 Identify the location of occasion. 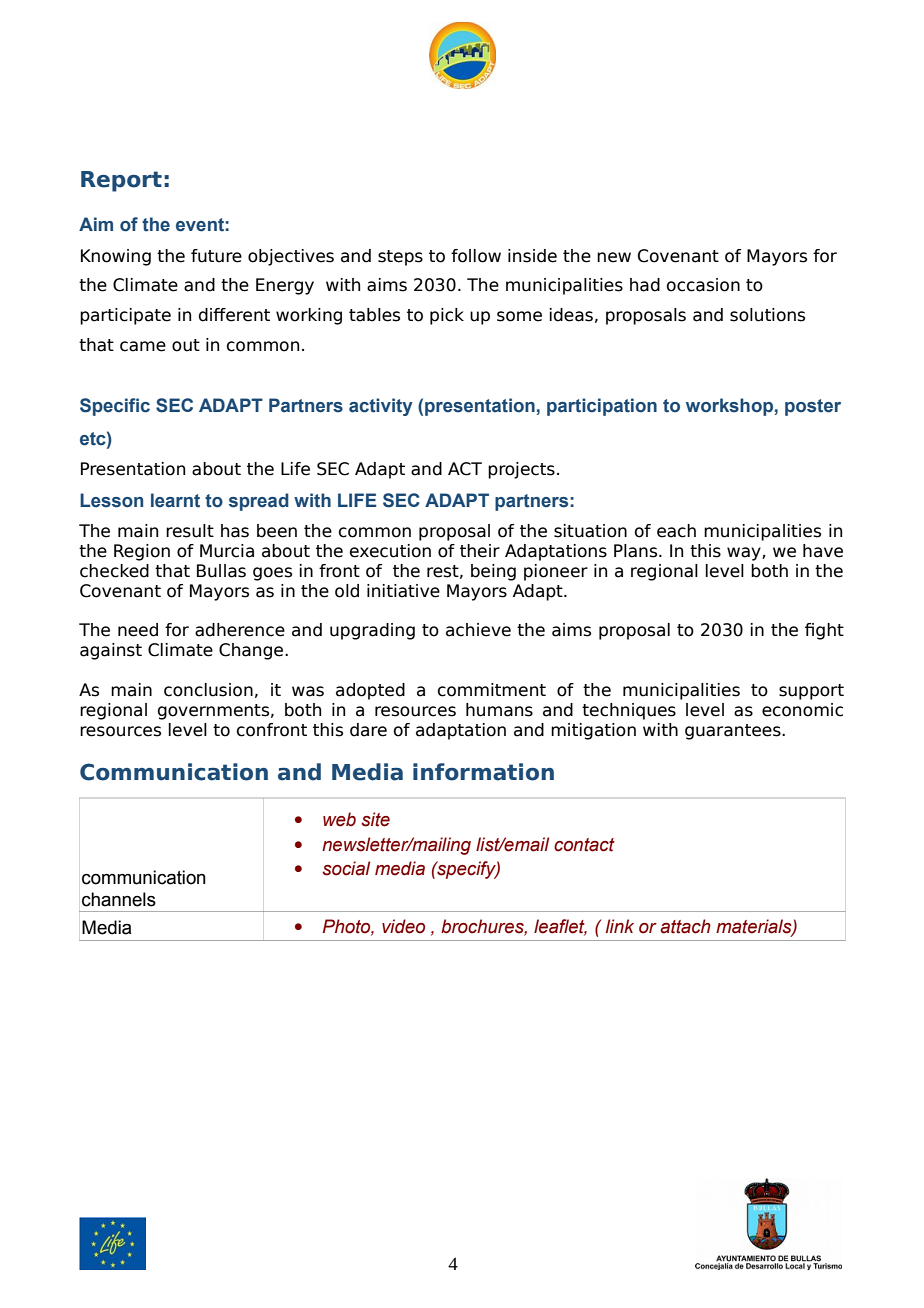
(703, 285).
